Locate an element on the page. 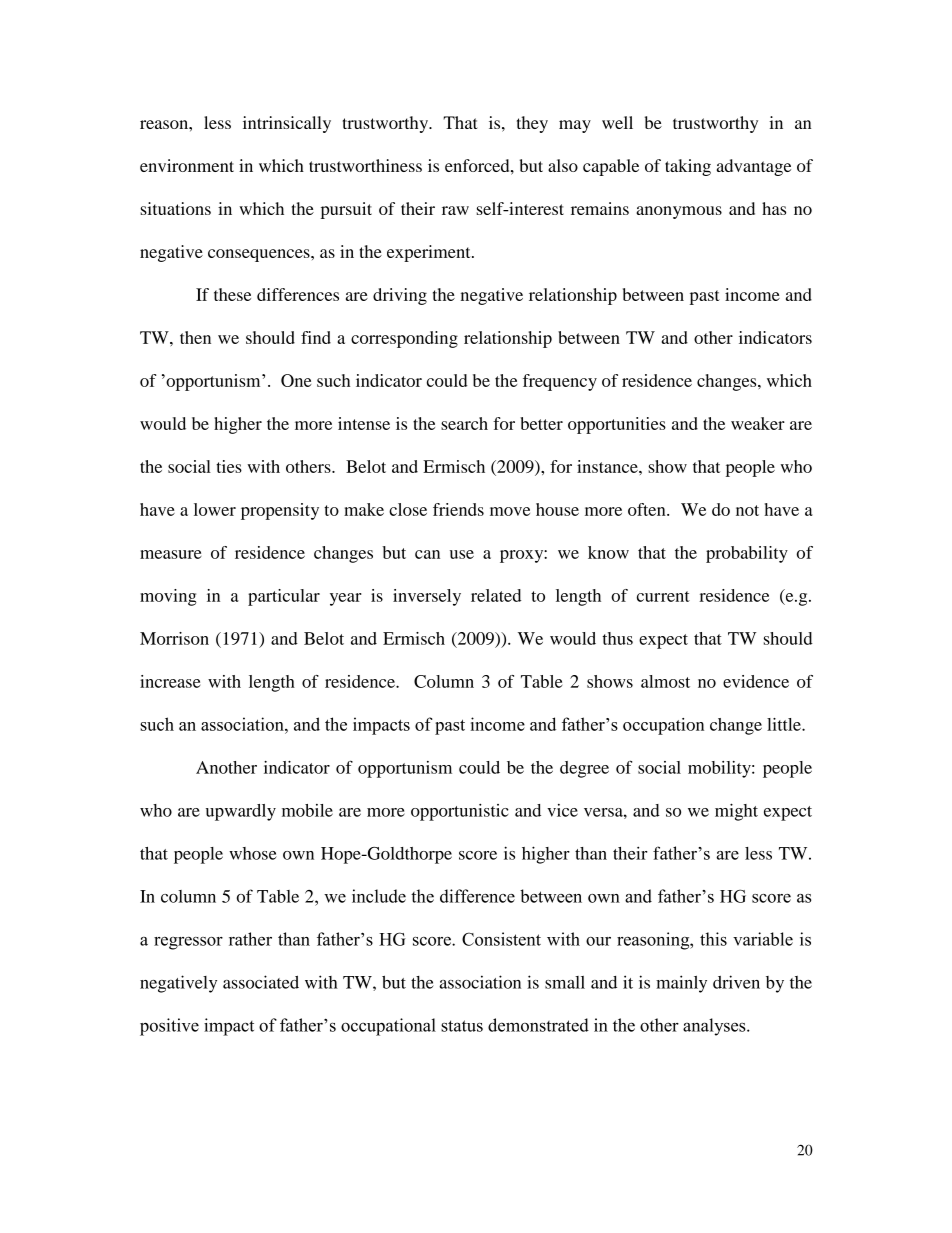  increase is located at coordinates (170, 681).
